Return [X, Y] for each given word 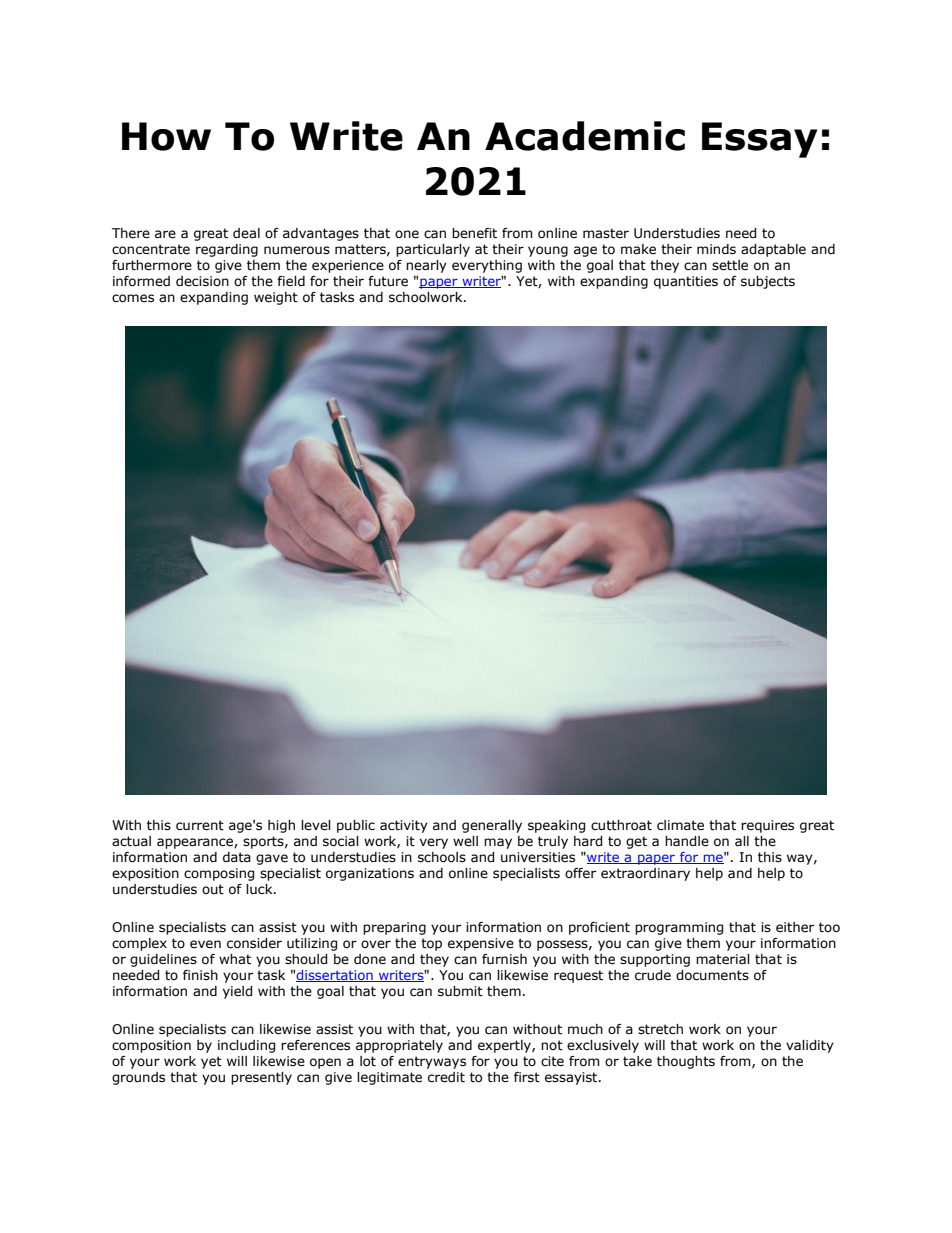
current [200, 825]
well [465, 841]
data [237, 857]
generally [492, 826]
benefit [474, 233]
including [246, 1046]
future [388, 281]
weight [276, 298]
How [166, 136]
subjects [768, 282]
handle [687, 841]
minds [716, 249]
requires [767, 826]
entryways [432, 1062]
